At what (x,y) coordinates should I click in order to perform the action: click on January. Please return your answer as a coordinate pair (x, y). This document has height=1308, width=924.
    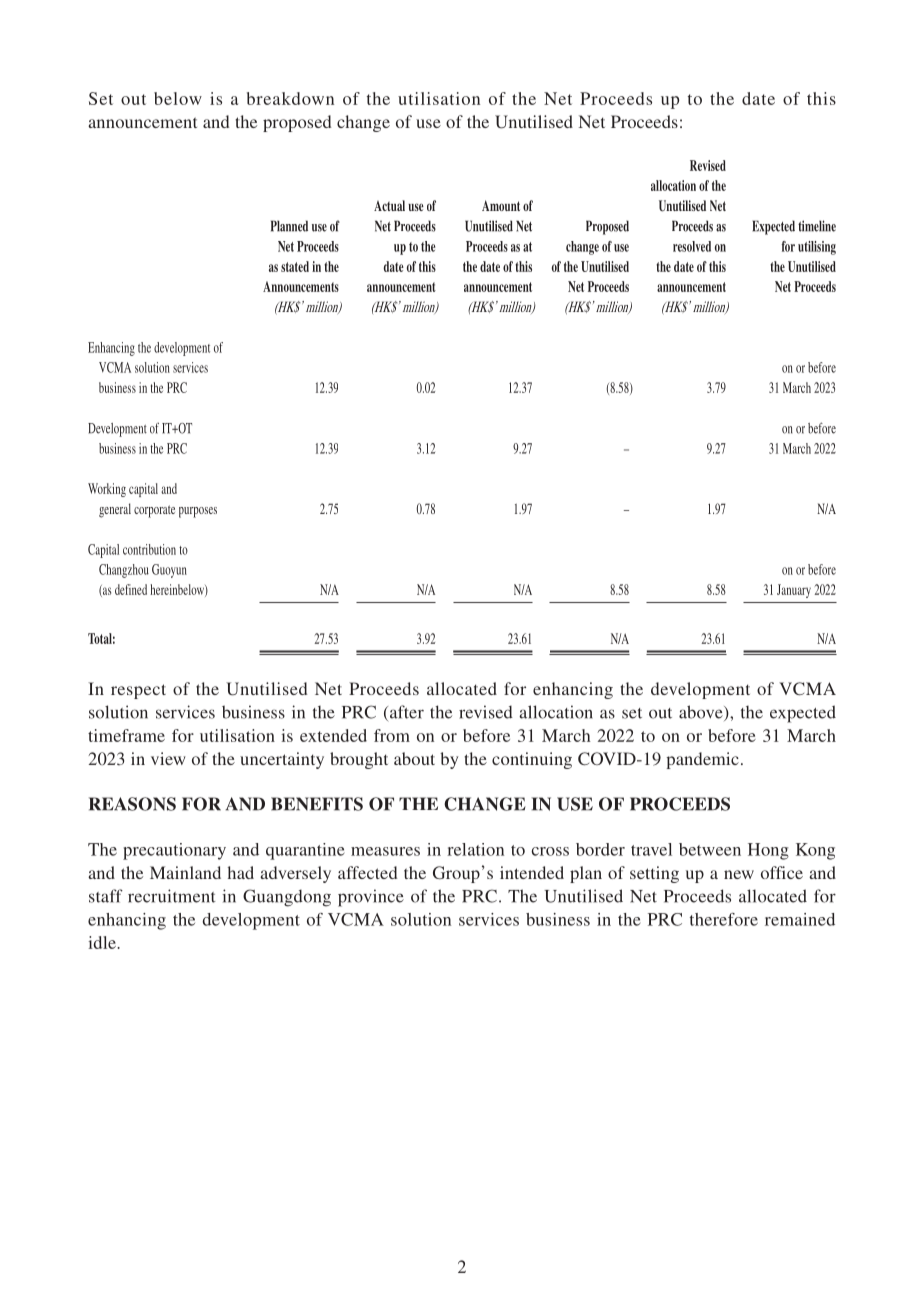
    Looking at the image, I should click on (794, 591).
